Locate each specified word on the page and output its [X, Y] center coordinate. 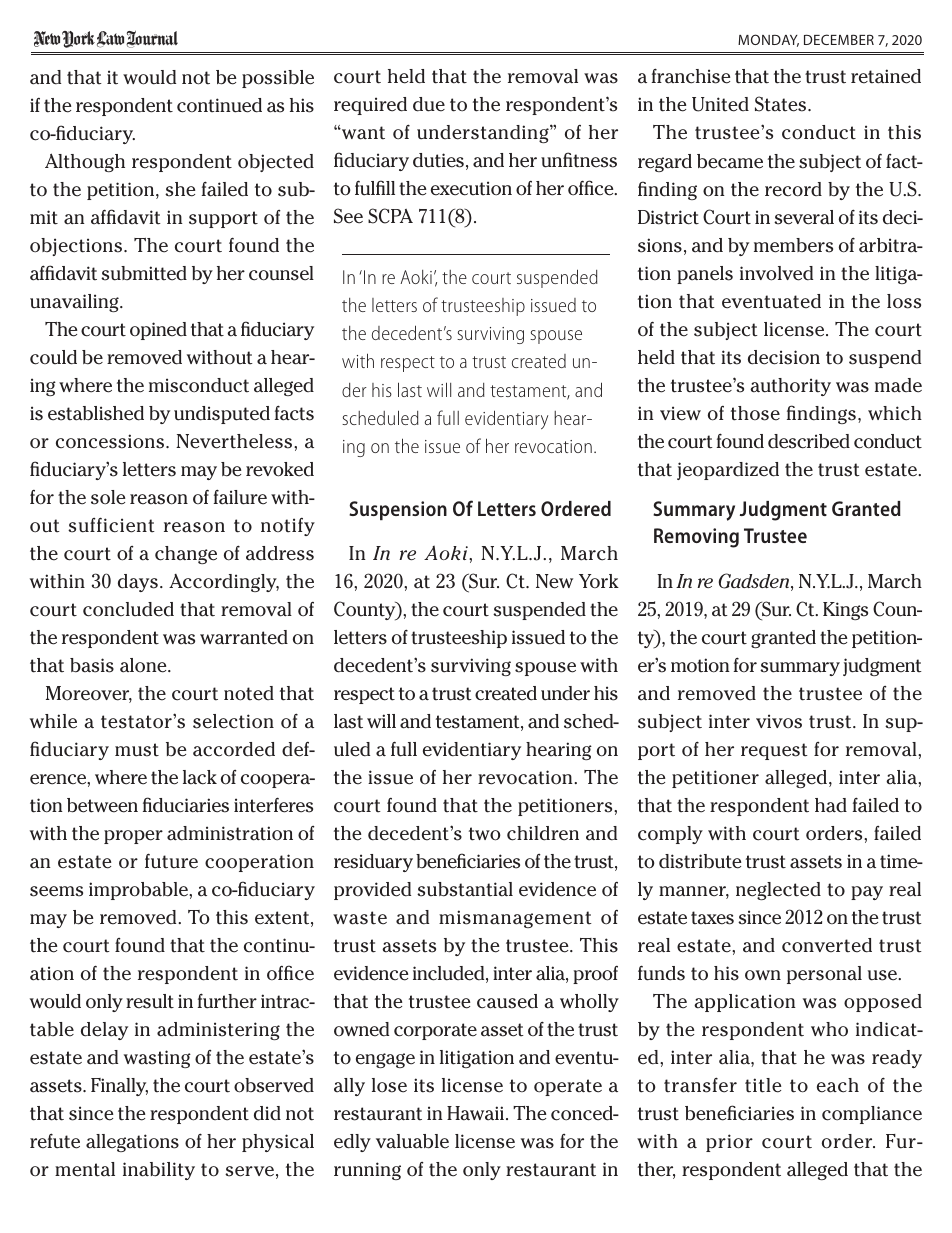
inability [159, 1171]
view [680, 413]
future [171, 861]
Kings [845, 611]
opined [158, 331]
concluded [128, 609]
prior [729, 1143]
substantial [465, 889]
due [429, 104]
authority [790, 387]
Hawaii [475, 1113]
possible [278, 79]
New [554, 581]
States [782, 104]
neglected [778, 891]
